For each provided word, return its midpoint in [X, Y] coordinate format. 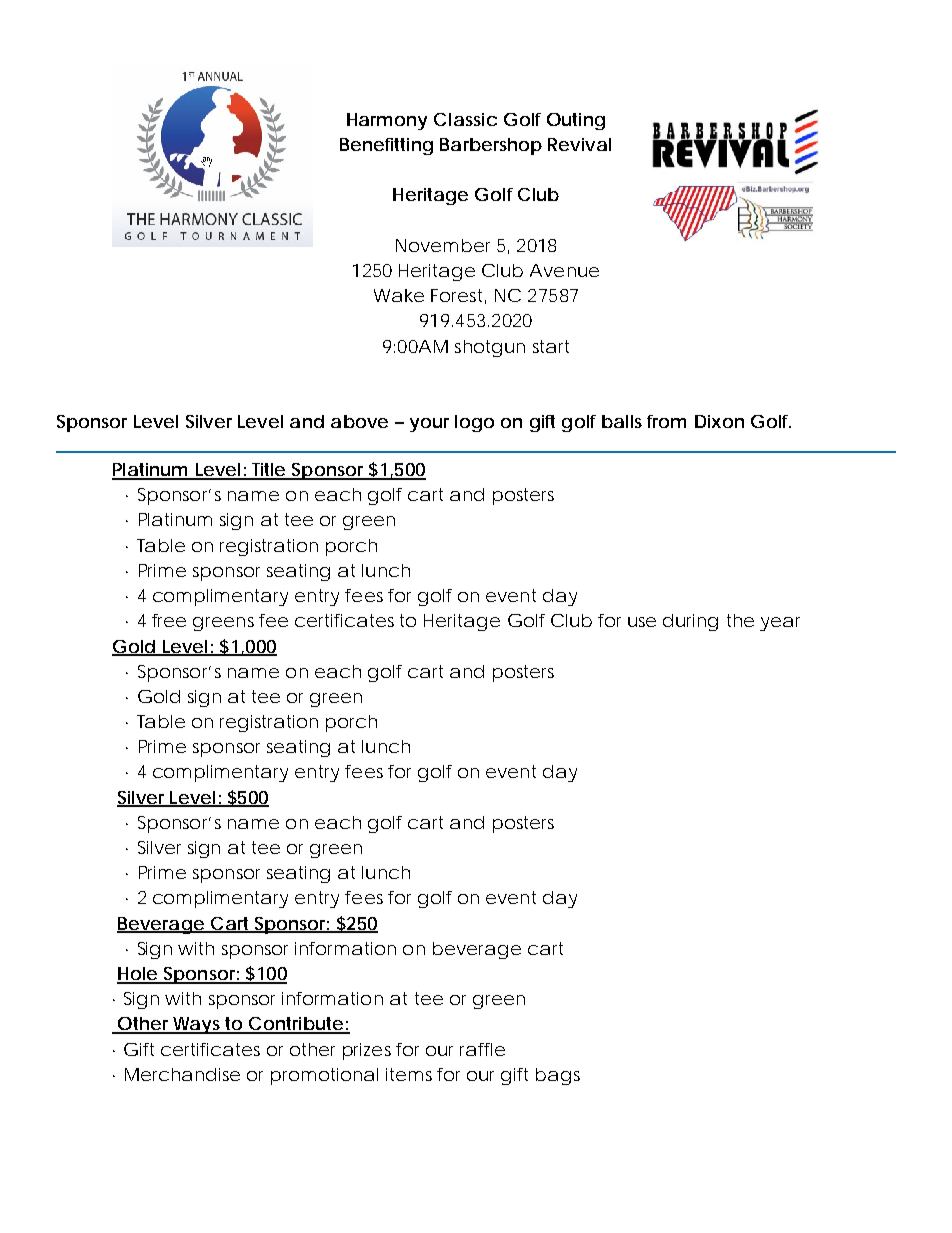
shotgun [490, 348]
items [409, 1074]
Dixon [719, 421]
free [169, 620]
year [780, 624]
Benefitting [386, 146]
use [642, 622]
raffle [482, 1049]
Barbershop [491, 146]
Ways [198, 1025]
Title [268, 471]
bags [558, 1076]
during [690, 622]
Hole [138, 975]
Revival [579, 144]
